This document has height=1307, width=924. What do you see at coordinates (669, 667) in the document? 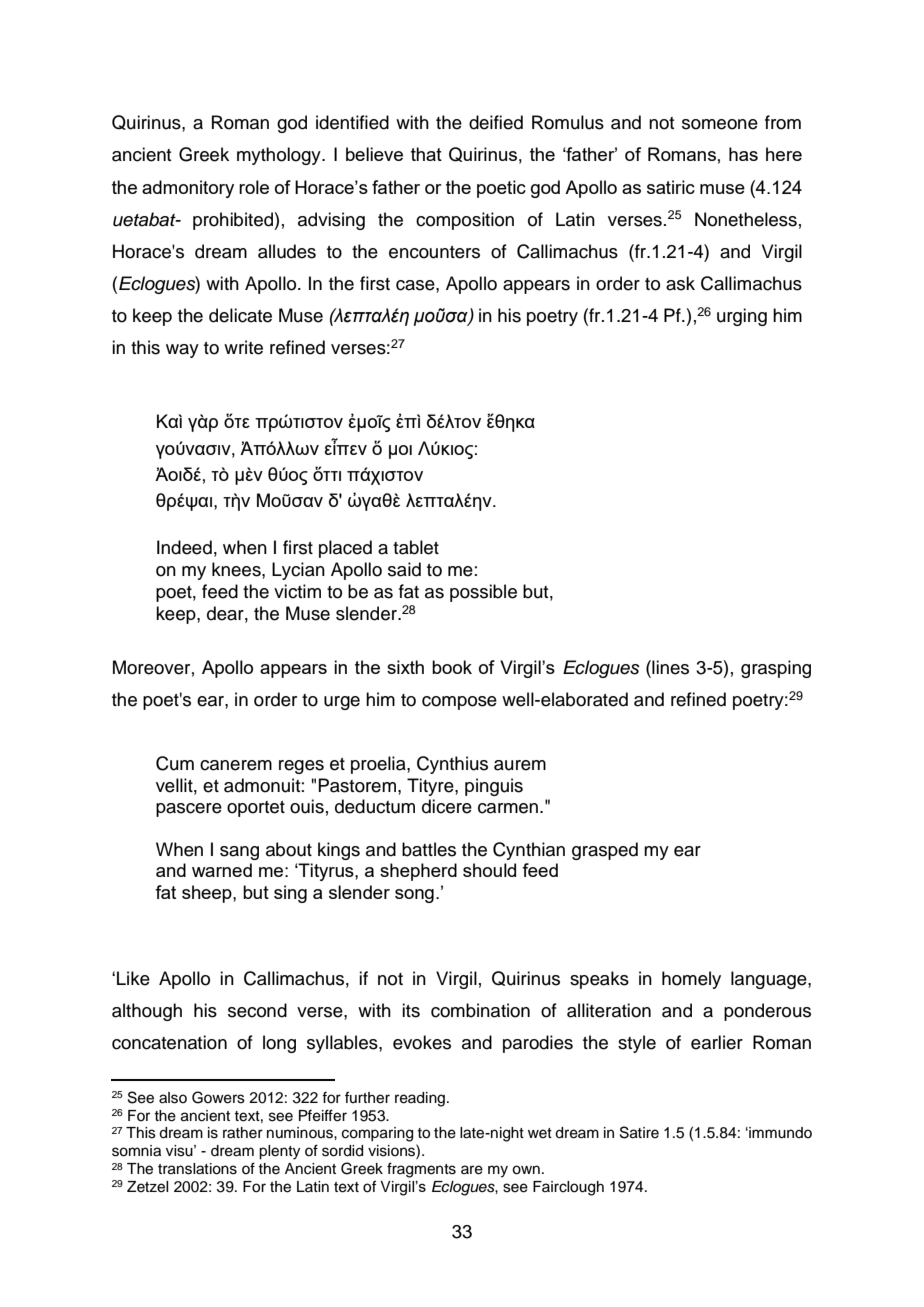
I see `lines` at bounding box center [669, 667].
